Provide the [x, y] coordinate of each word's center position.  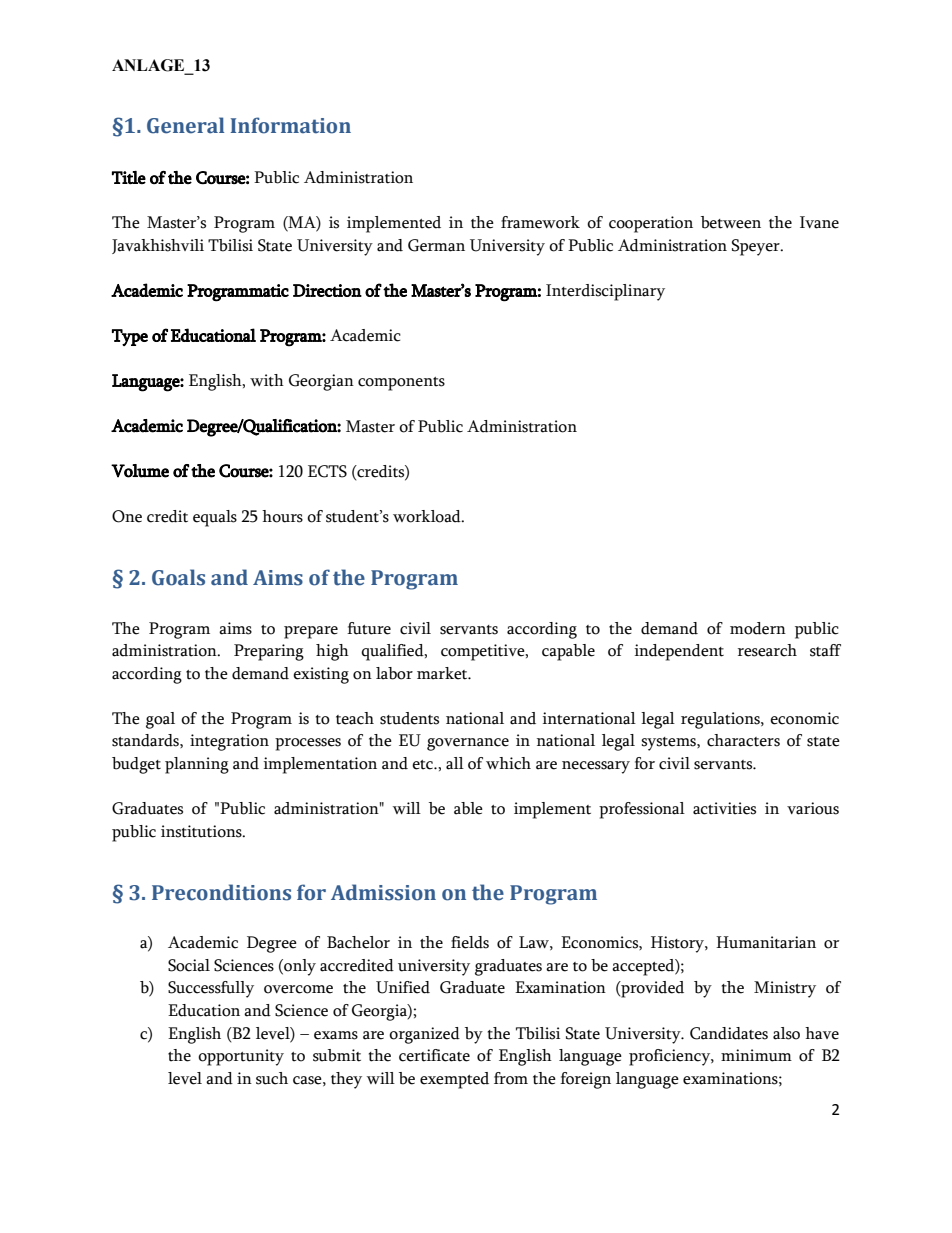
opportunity [241, 1057]
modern [758, 628]
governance [468, 744]
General [185, 125]
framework [540, 222]
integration [229, 742]
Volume [140, 471]
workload [428, 516]
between [731, 222]
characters [743, 740]
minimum [756, 1055]
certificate [434, 1055]
